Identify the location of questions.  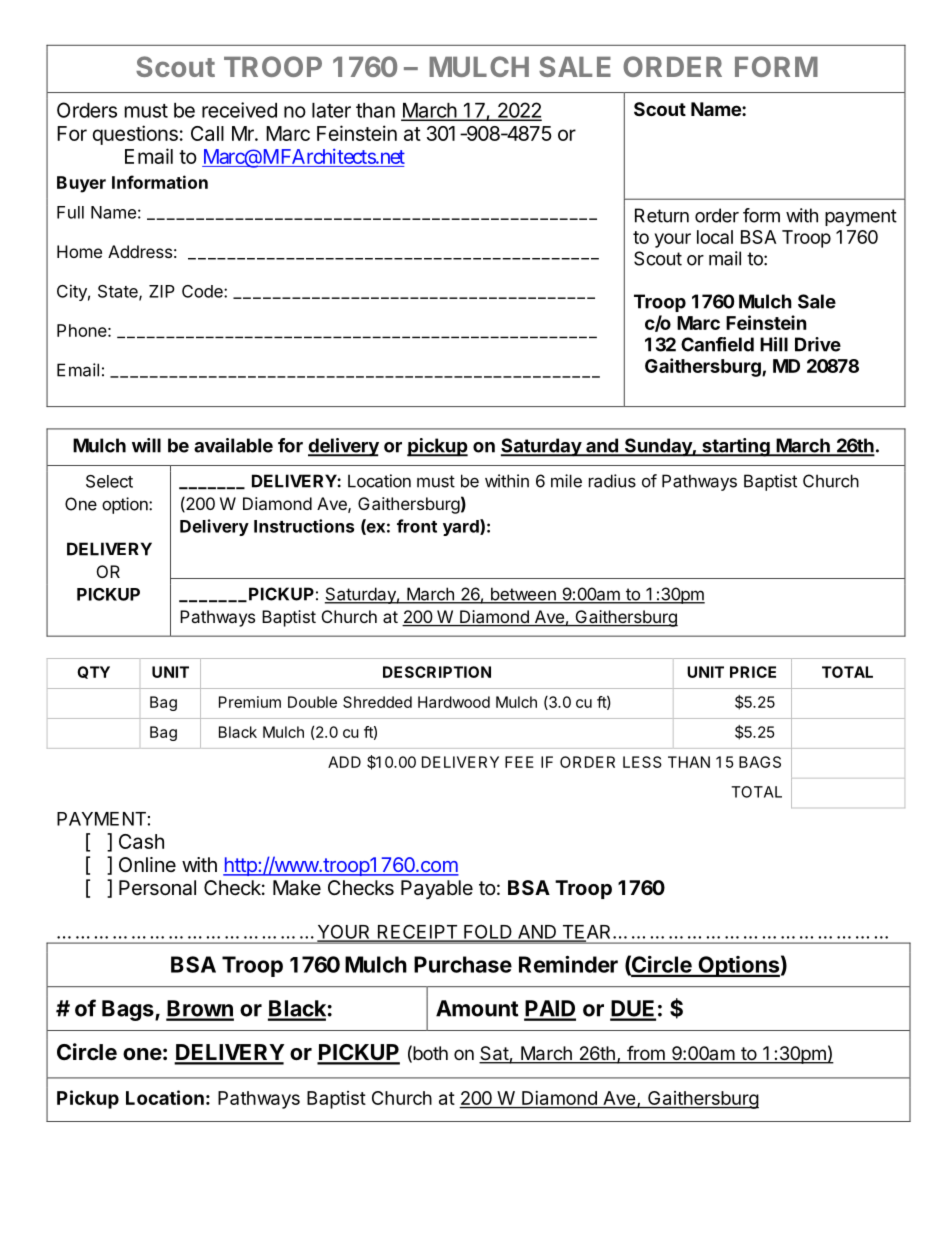
(135, 135).
